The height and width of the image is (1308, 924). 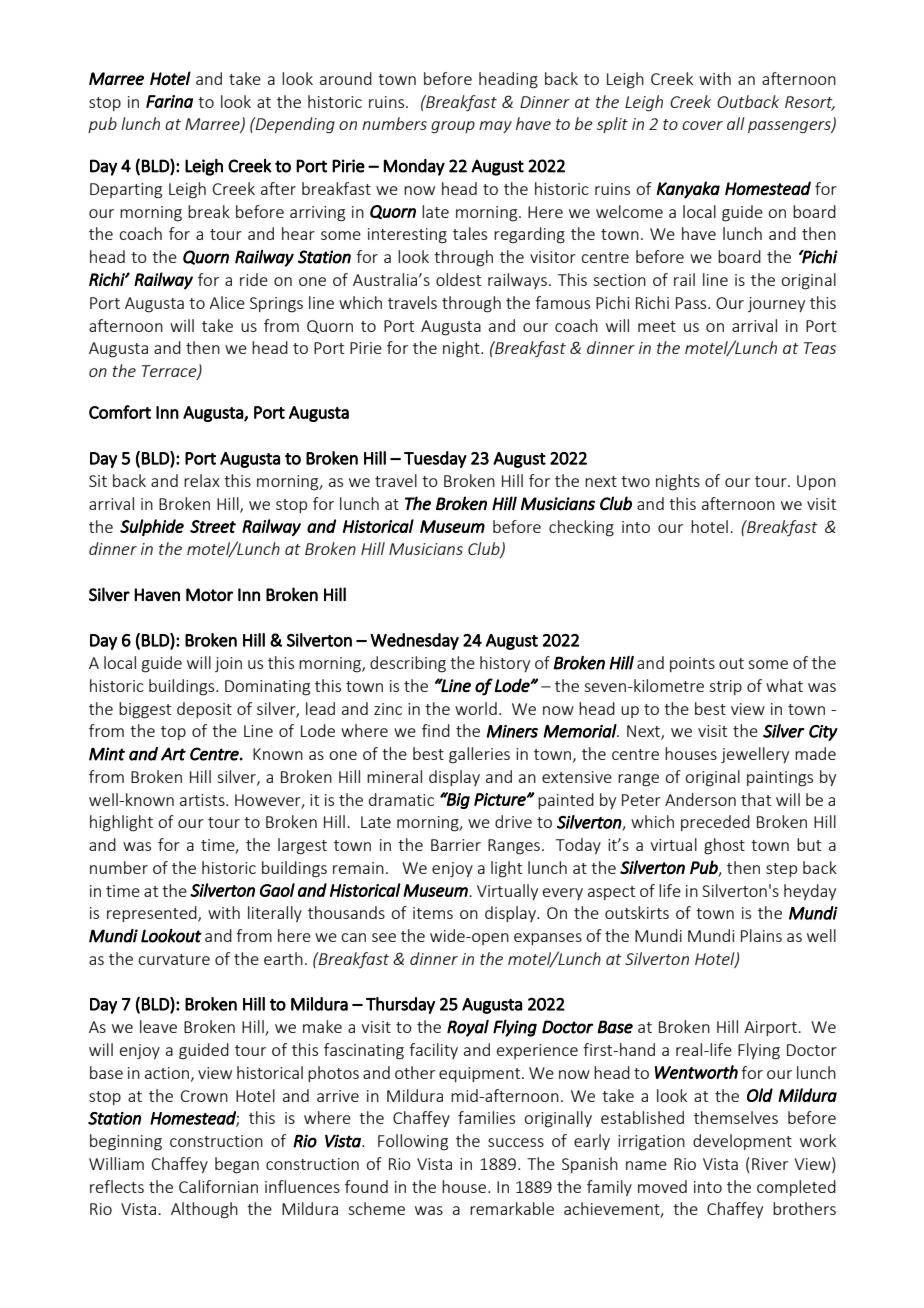 What do you see at coordinates (435, 459) in the image?
I see `Tuesday` at bounding box center [435, 459].
